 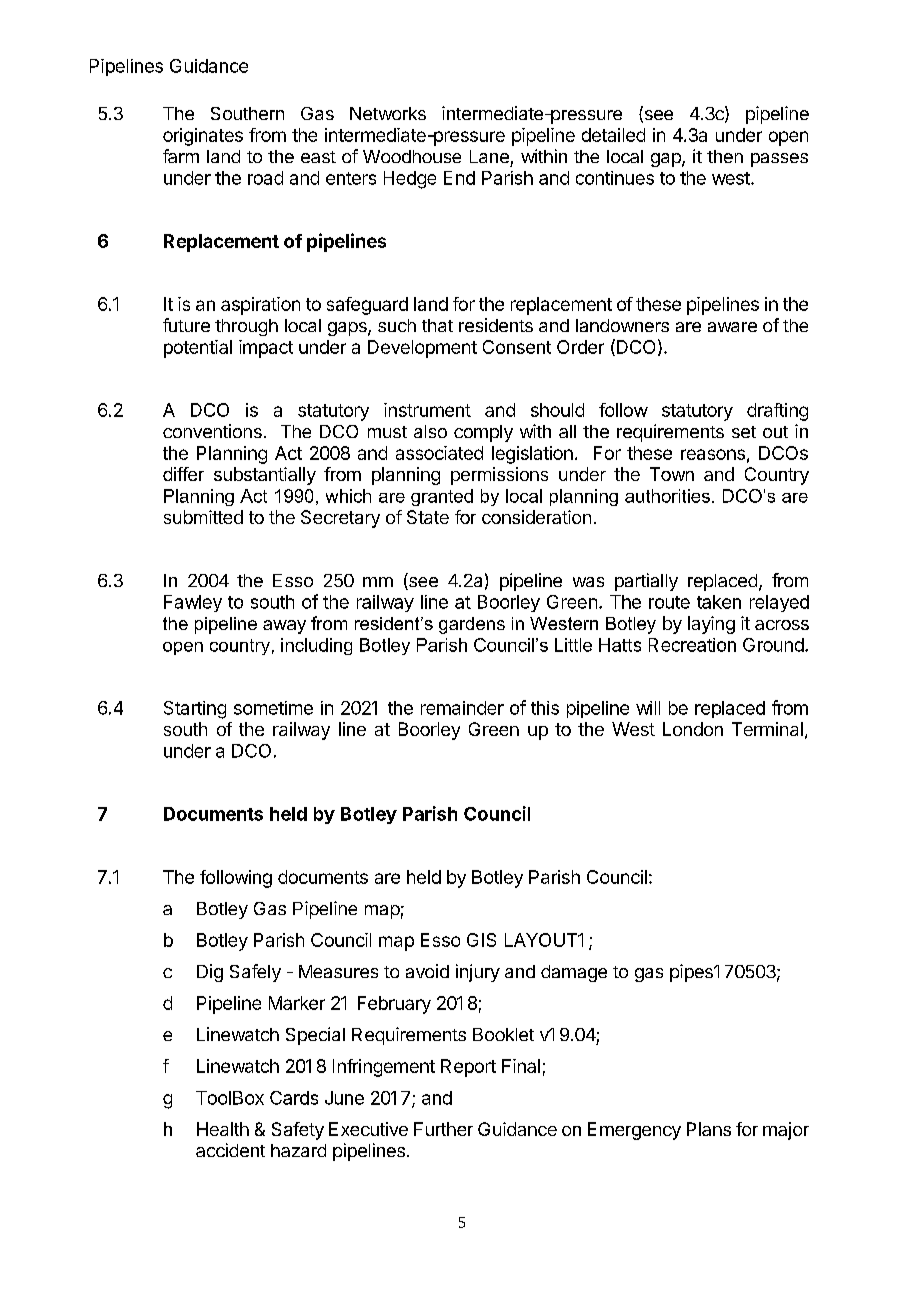 What do you see at coordinates (725, 156) in the screenshot?
I see `then` at bounding box center [725, 156].
